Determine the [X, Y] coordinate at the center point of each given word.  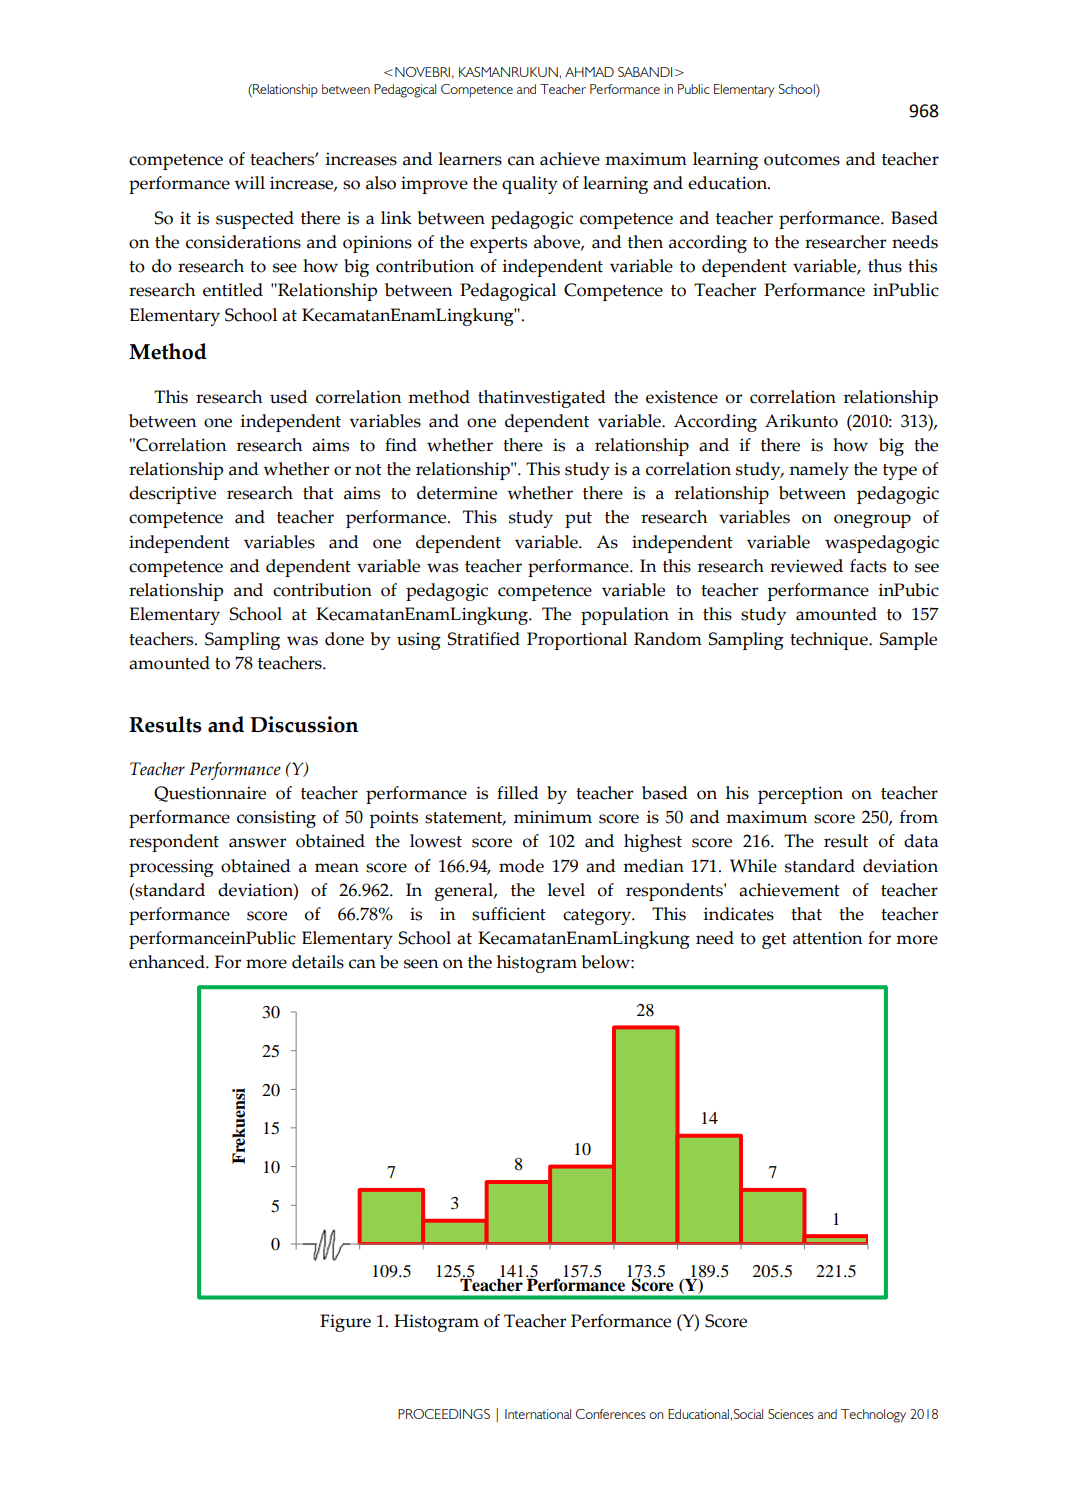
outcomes [802, 160]
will [249, 183]
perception [800, 795]
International [538, 1414]
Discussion [304, 724]
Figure [345, 1323]
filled [518, 793]
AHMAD [589, 72]
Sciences [791, 1414]
